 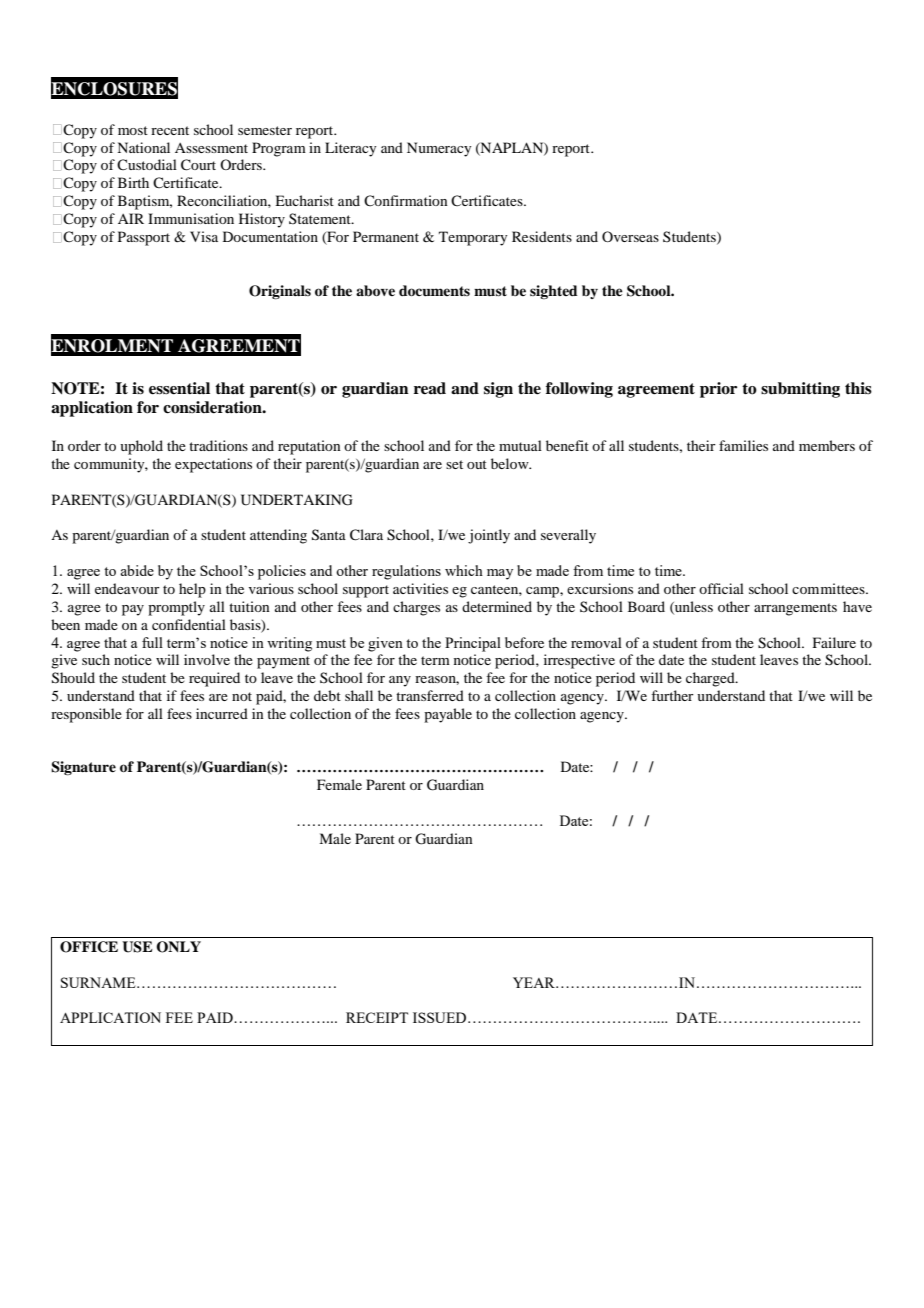 I want to click on submitting, so click(x=800, y=390).
